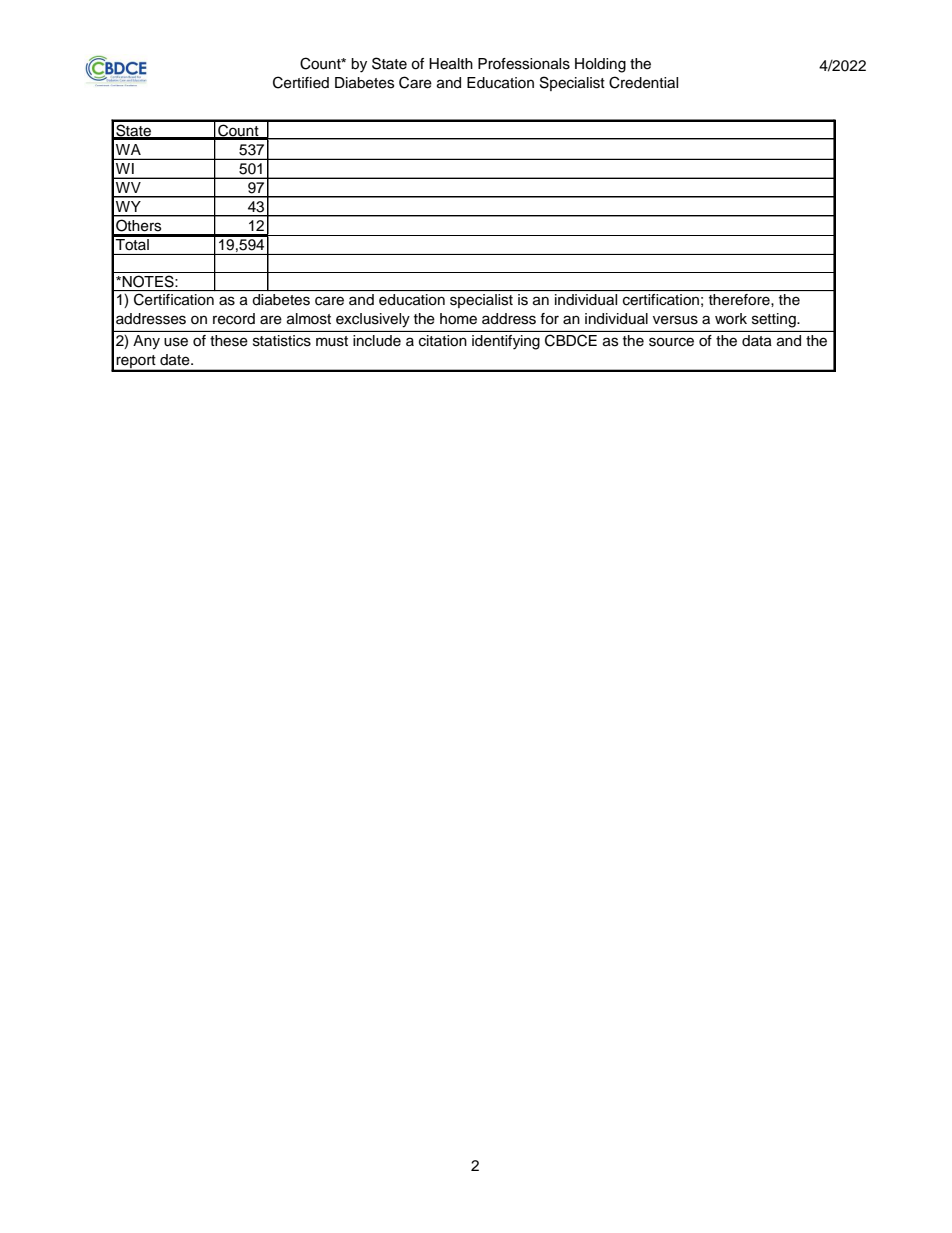 The height and width of the screenshot is (1233, 952). Describe the element at coordinates (373, 320) in the screenshot. I see `exclusively` at that location.
